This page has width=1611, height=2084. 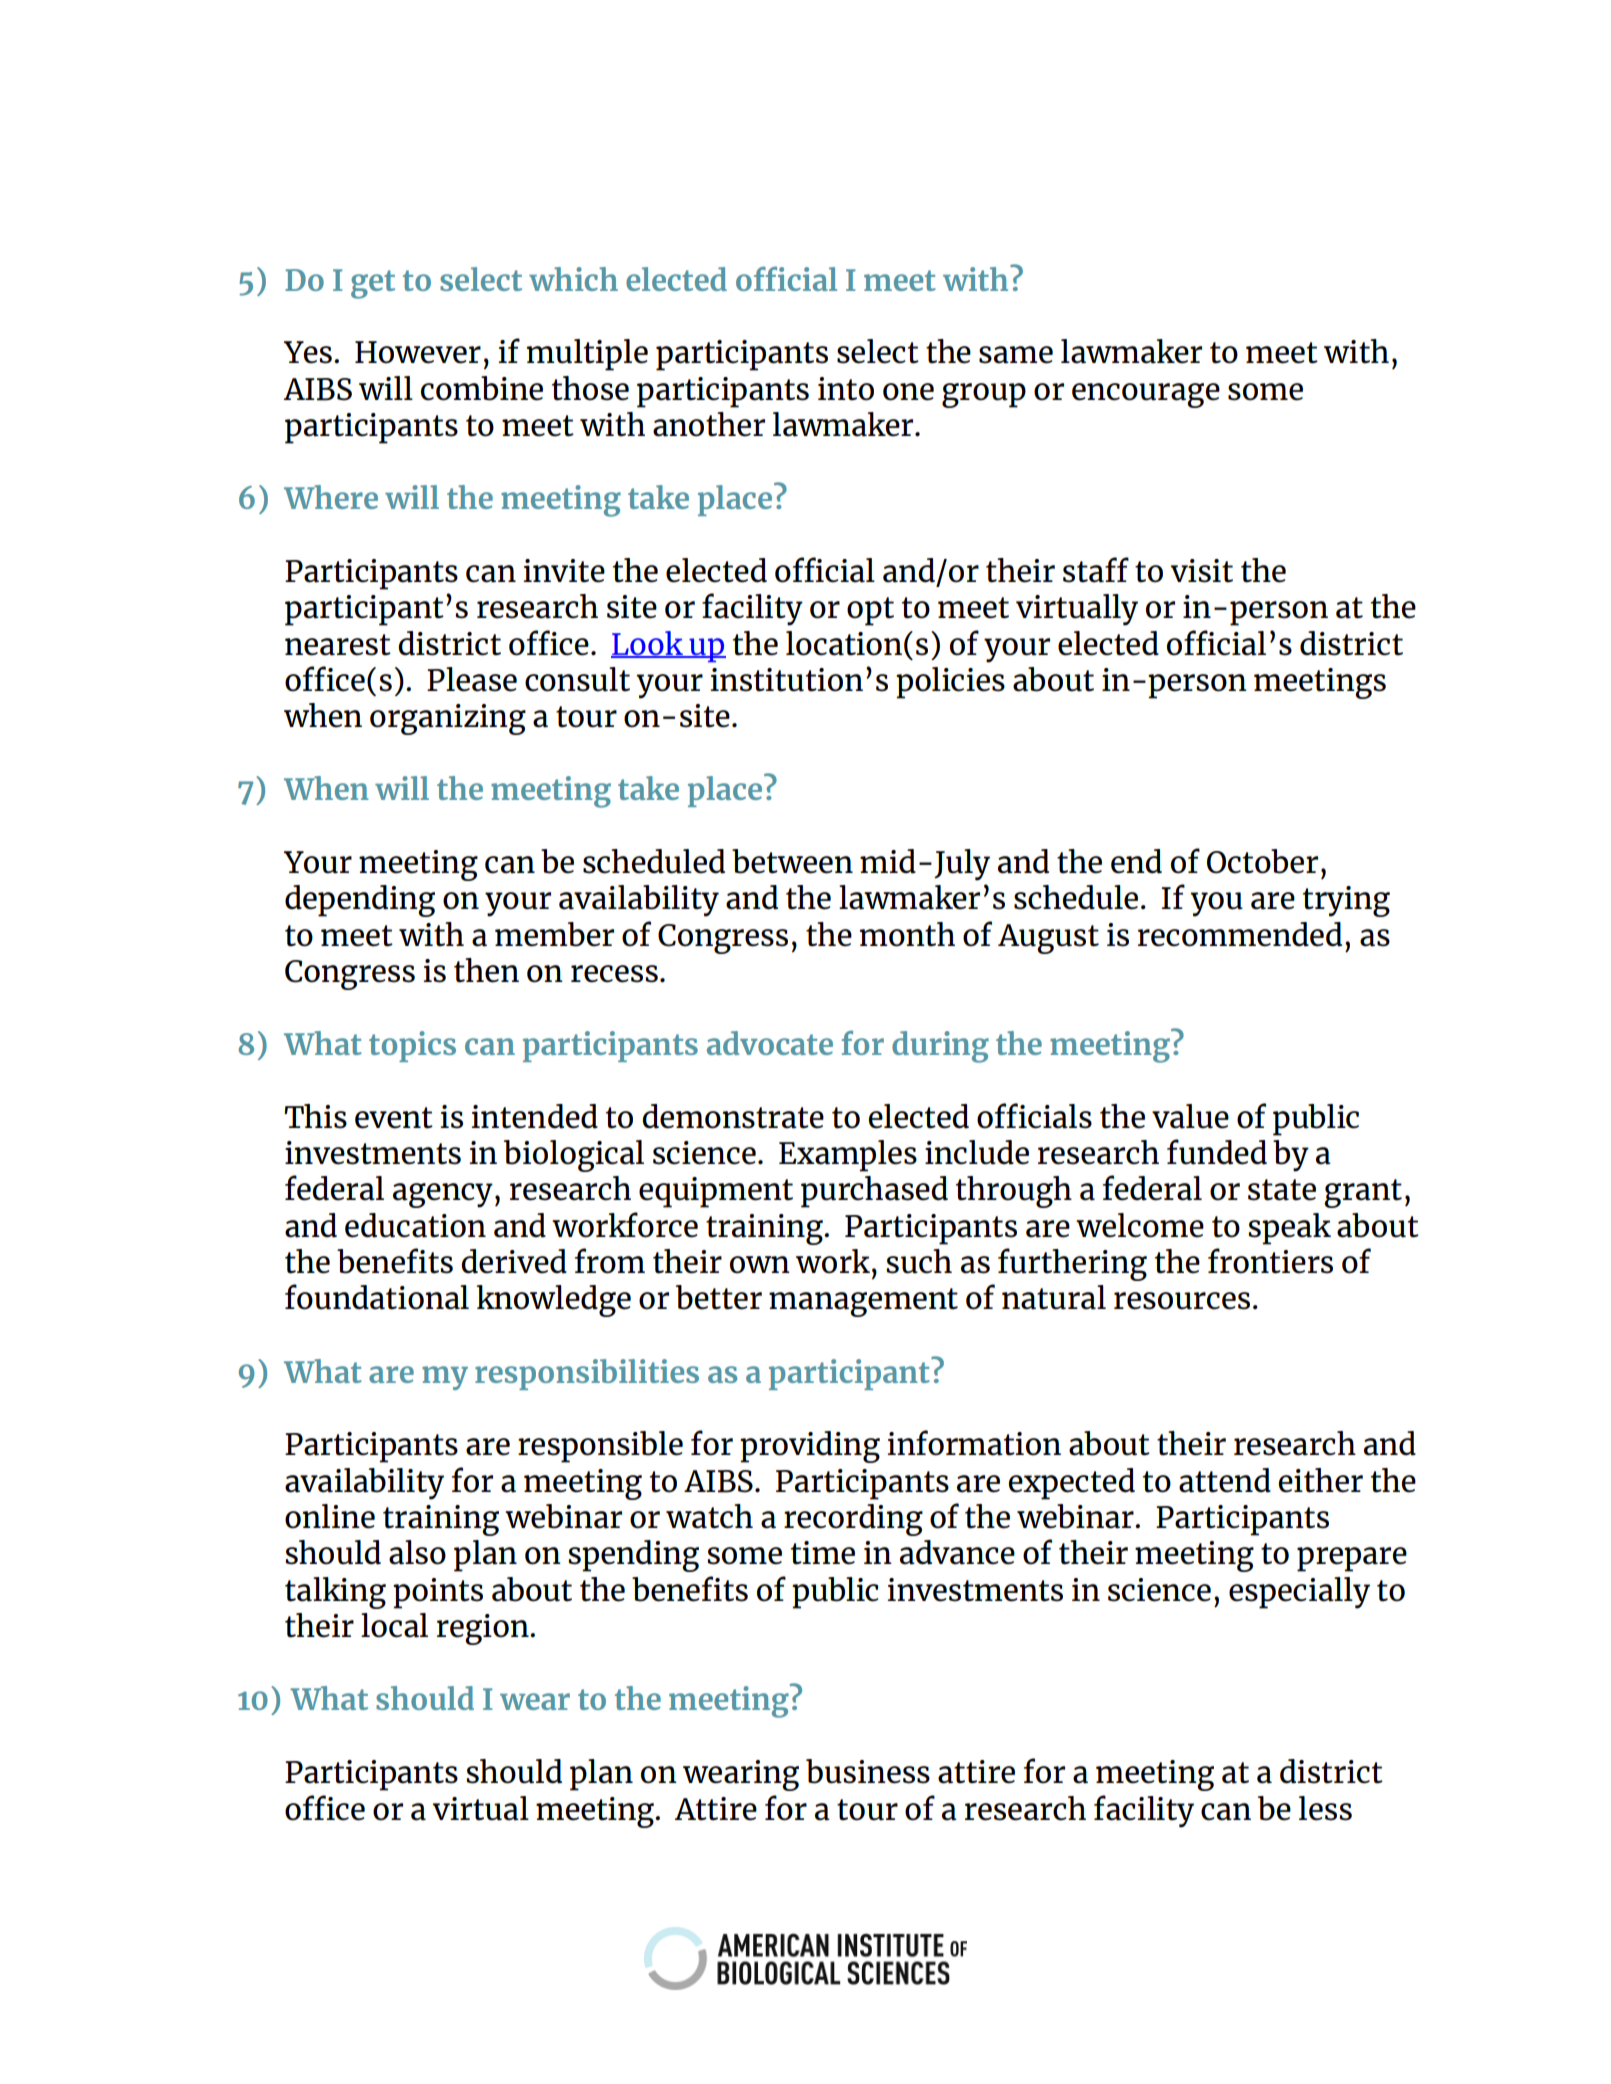 What do you see at coordinates (868, 1771) in the page?
I see `business` at bounding box center [868, 1771].
